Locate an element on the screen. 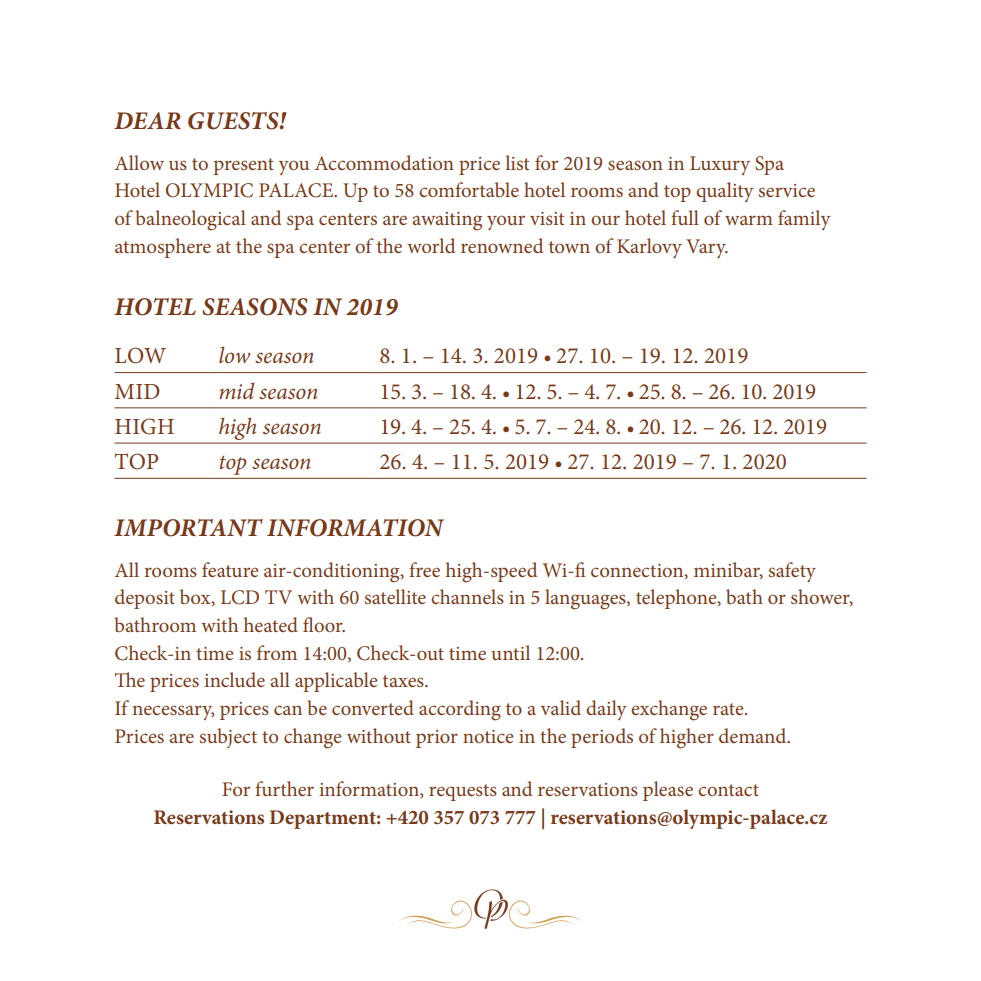 This screenshot has height=981, width=981. list is located at coordinates (517, 162).
